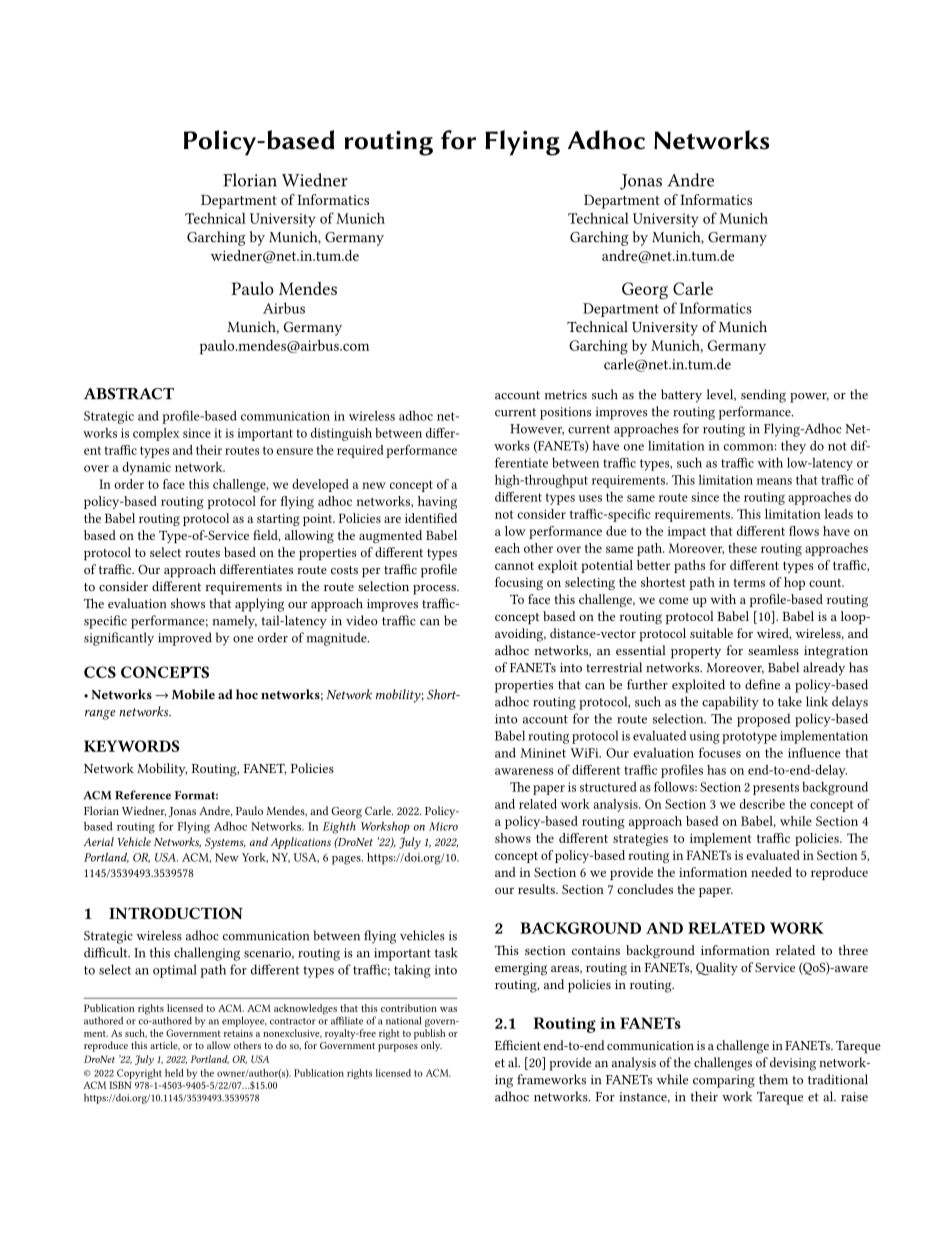  Describe the element at coordinates (608, 787) in the page. I see `structured` at that location.
